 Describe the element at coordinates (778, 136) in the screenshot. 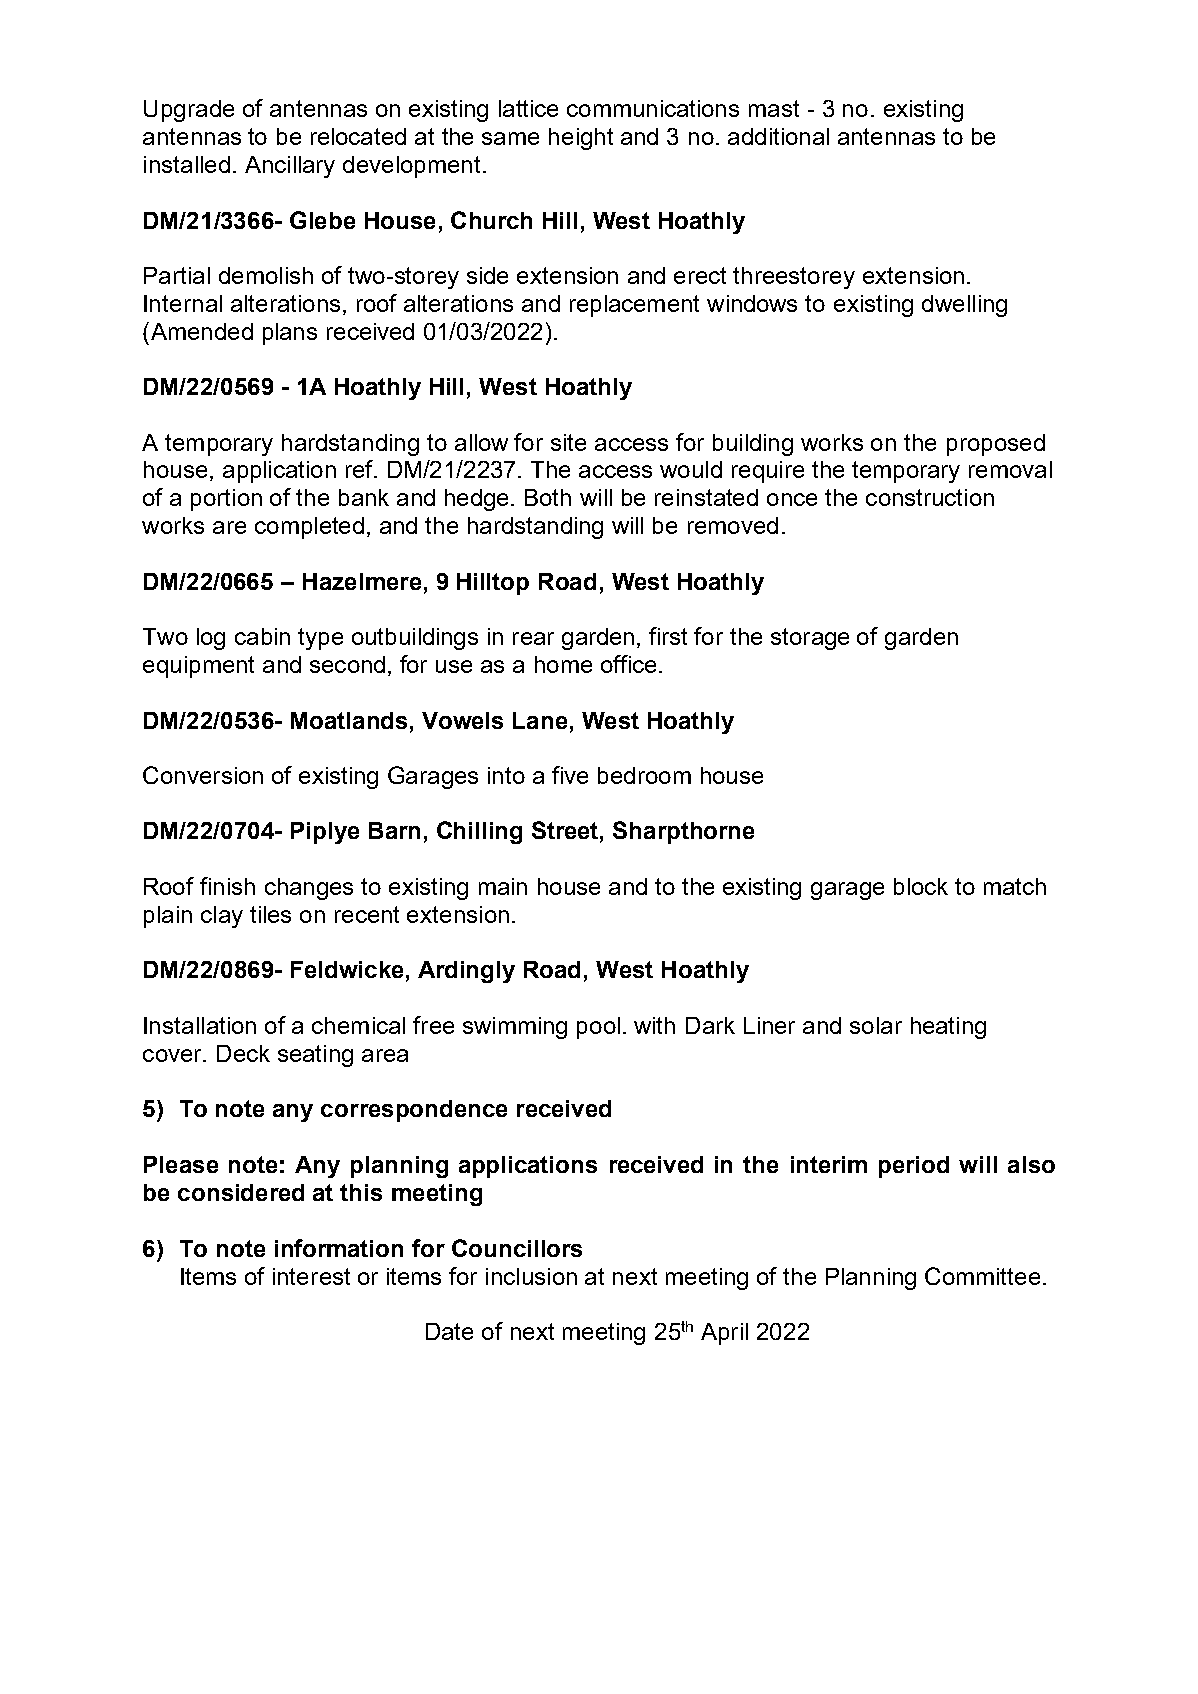

I see `additional` at that location.
